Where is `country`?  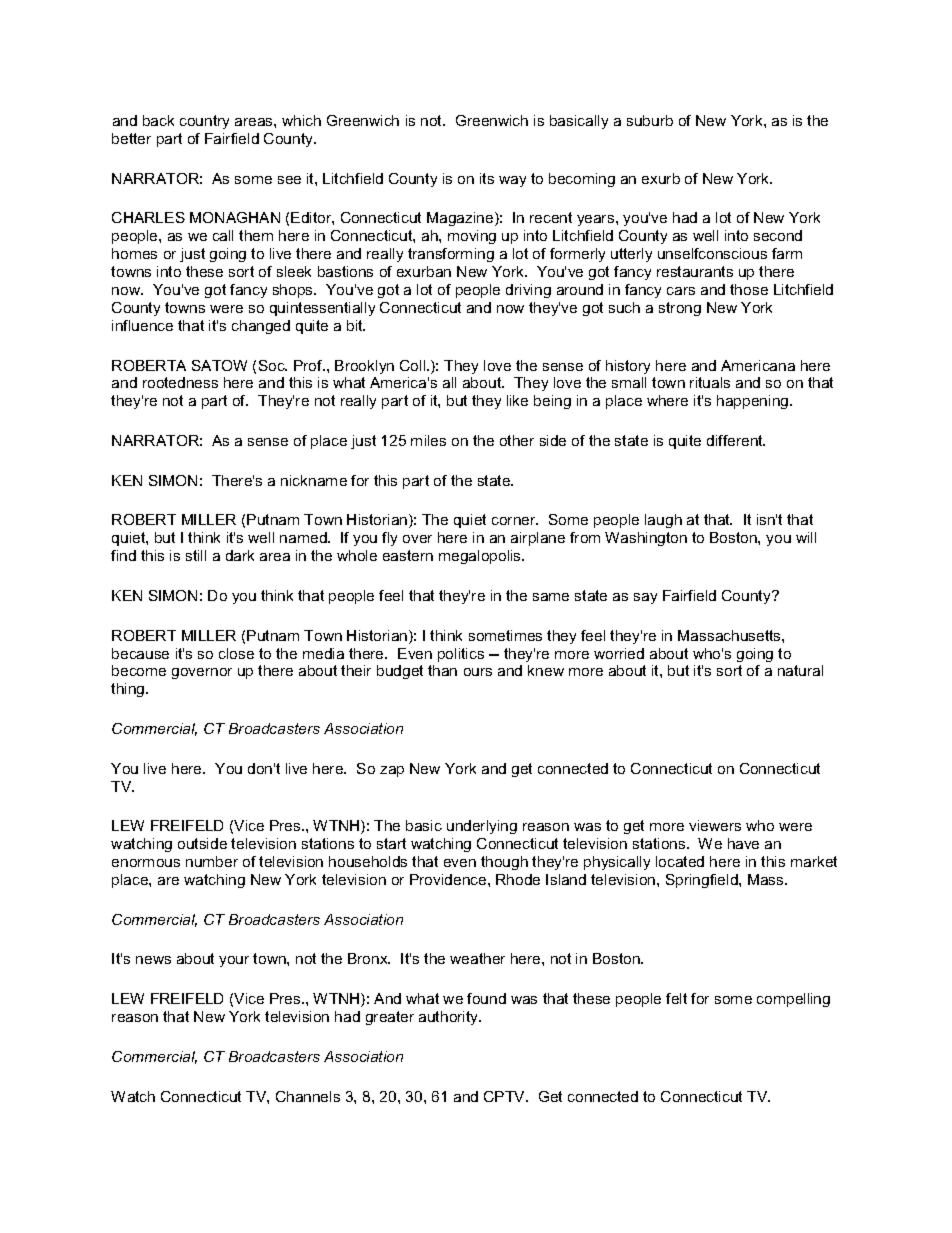
country is located at coordinates (204, 122).
